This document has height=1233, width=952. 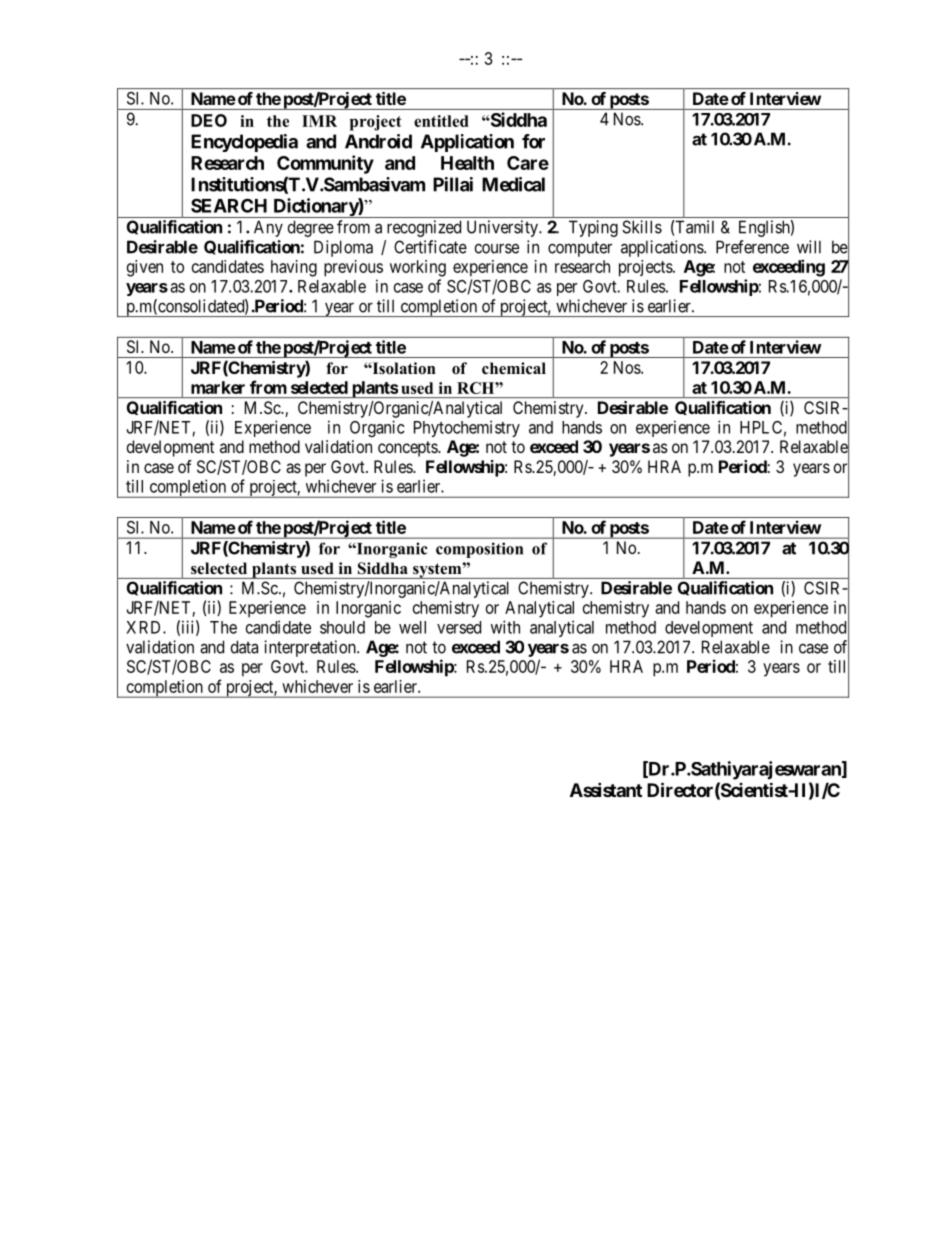 What do you see at coordinates (459, 627) in the document?
I see `versed` at bounding box center [459, 627].
